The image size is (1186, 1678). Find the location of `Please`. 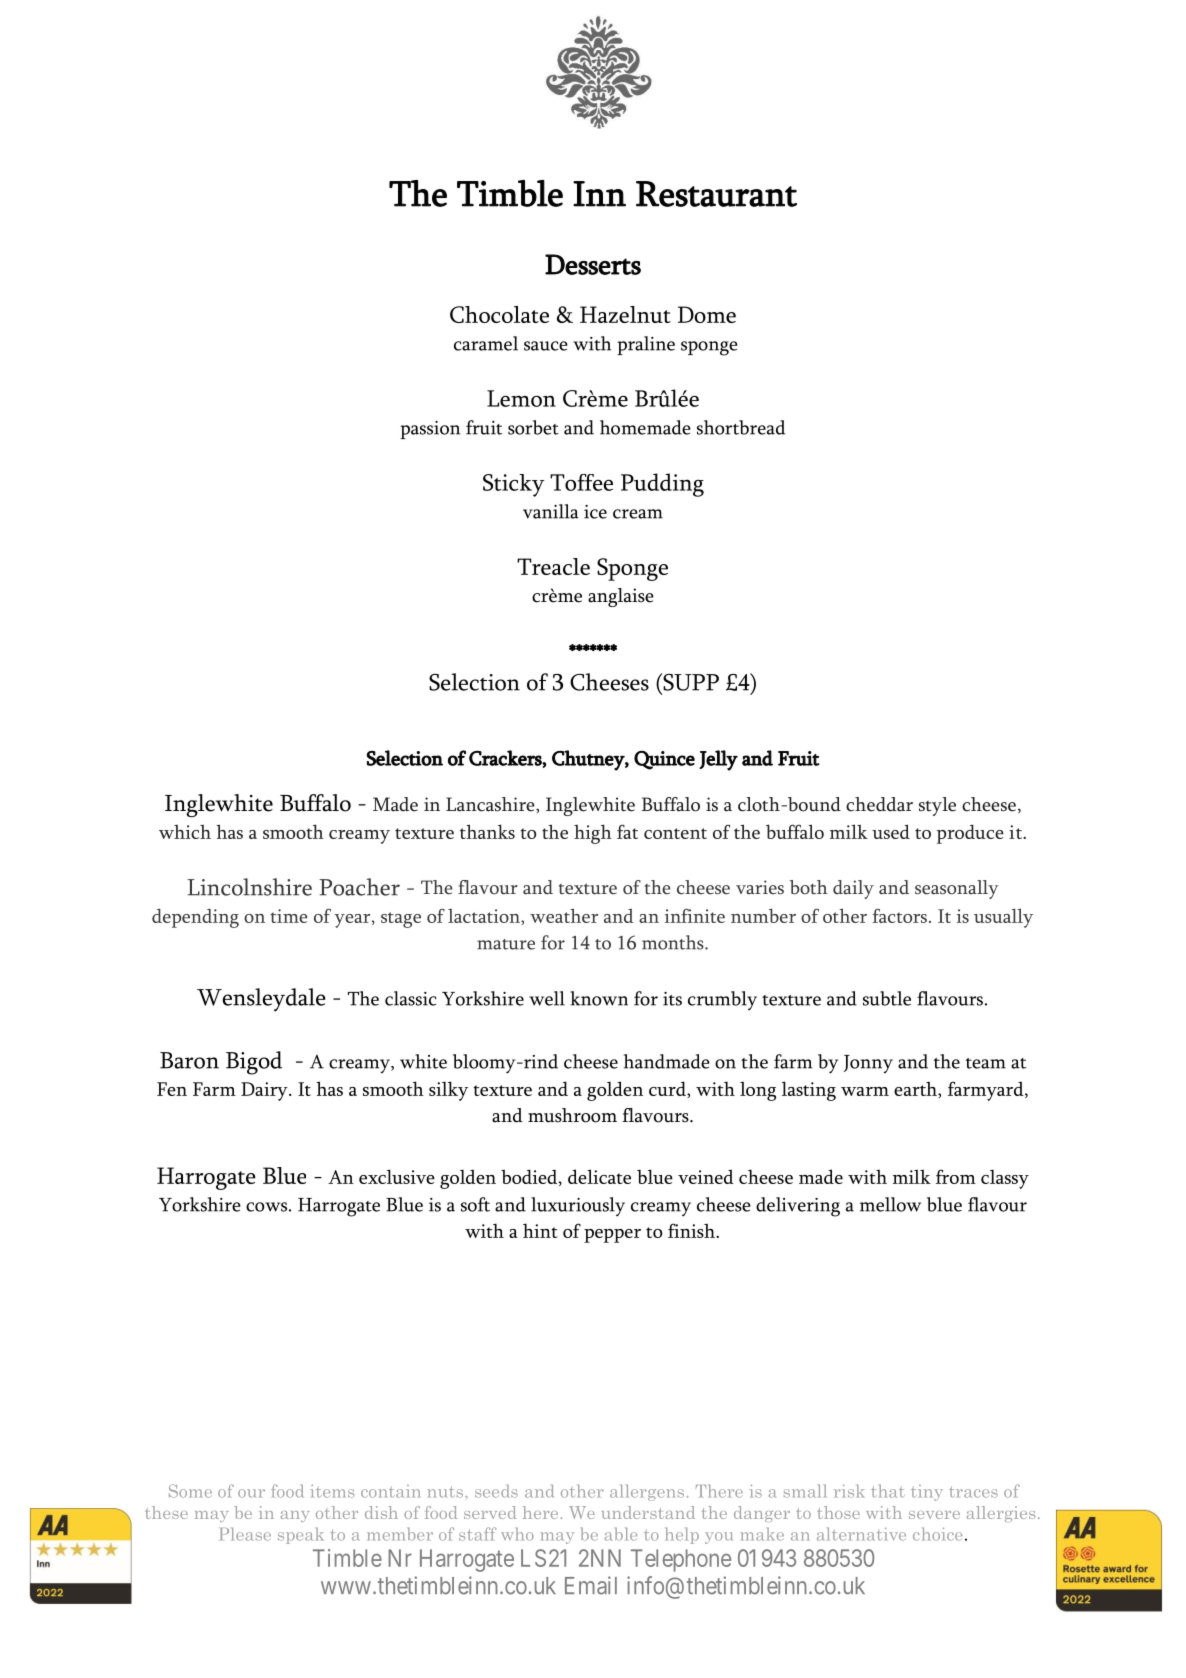

Please is located at coordinates (245, 1534).
